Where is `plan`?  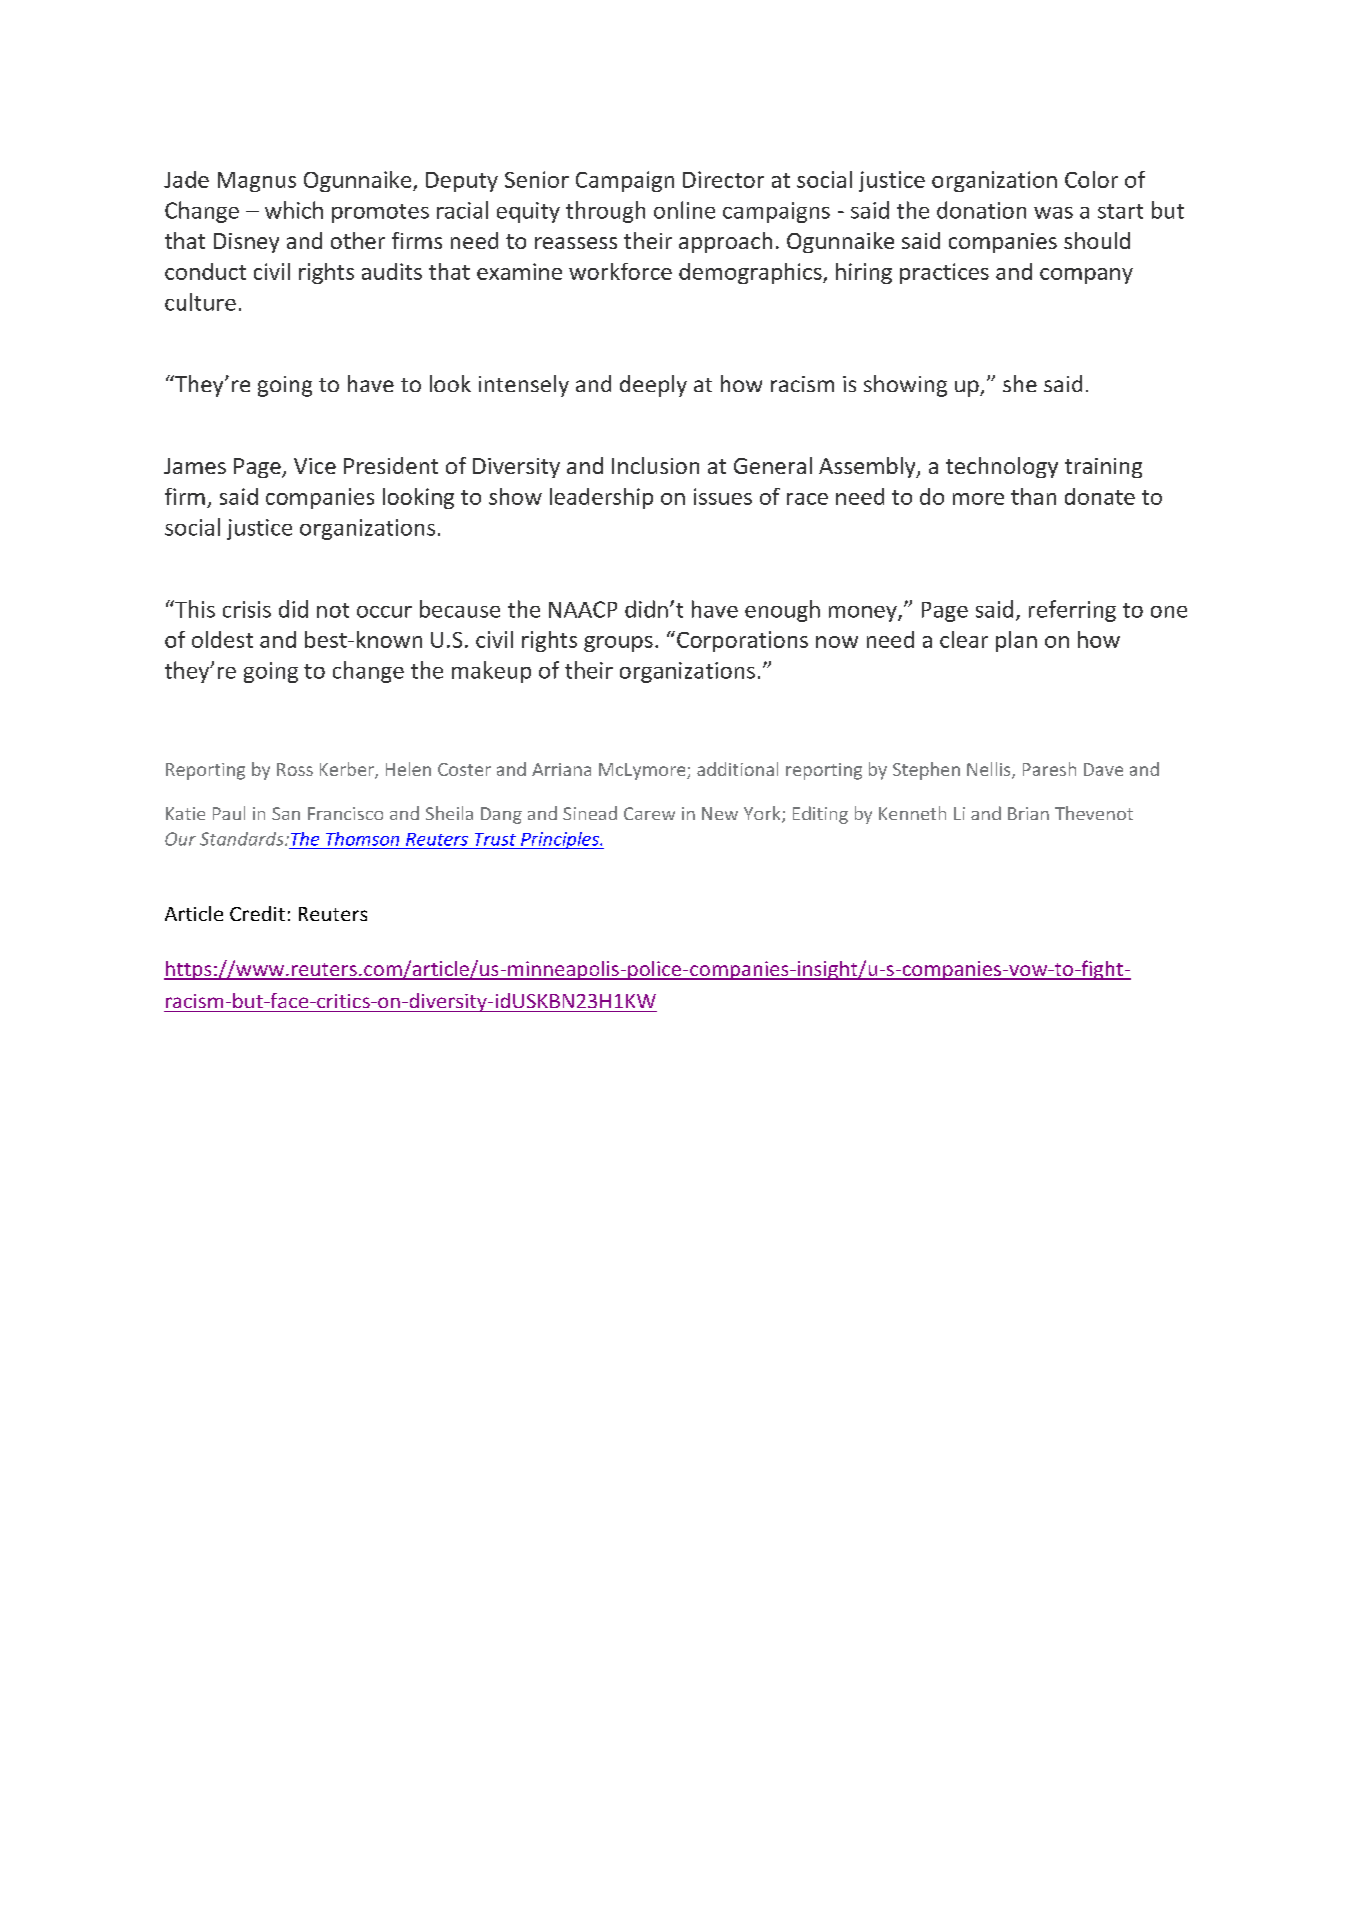 plan is located at coordinates (1016, 641).
